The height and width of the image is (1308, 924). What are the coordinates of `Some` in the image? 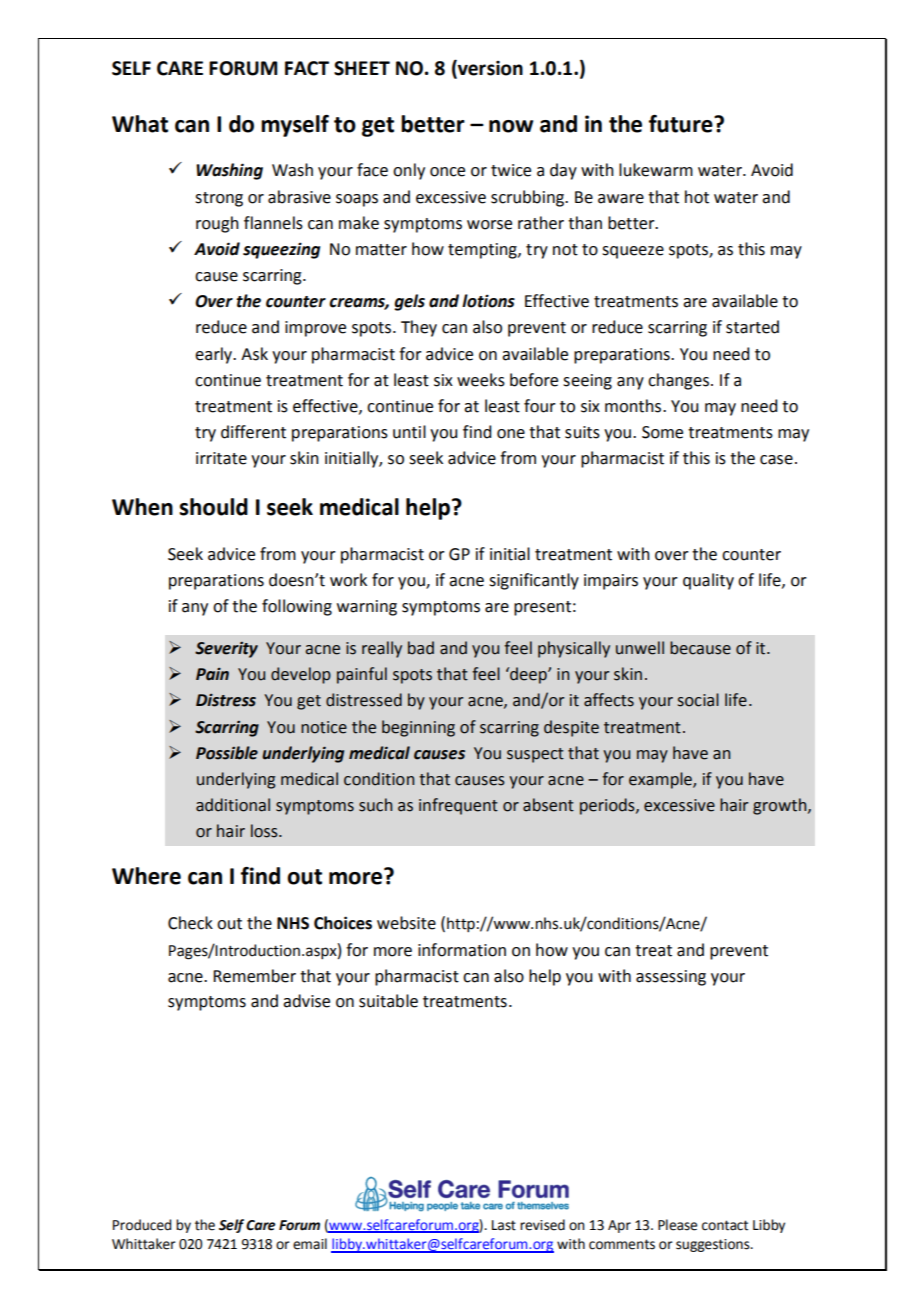 It's located at (662, 432).
